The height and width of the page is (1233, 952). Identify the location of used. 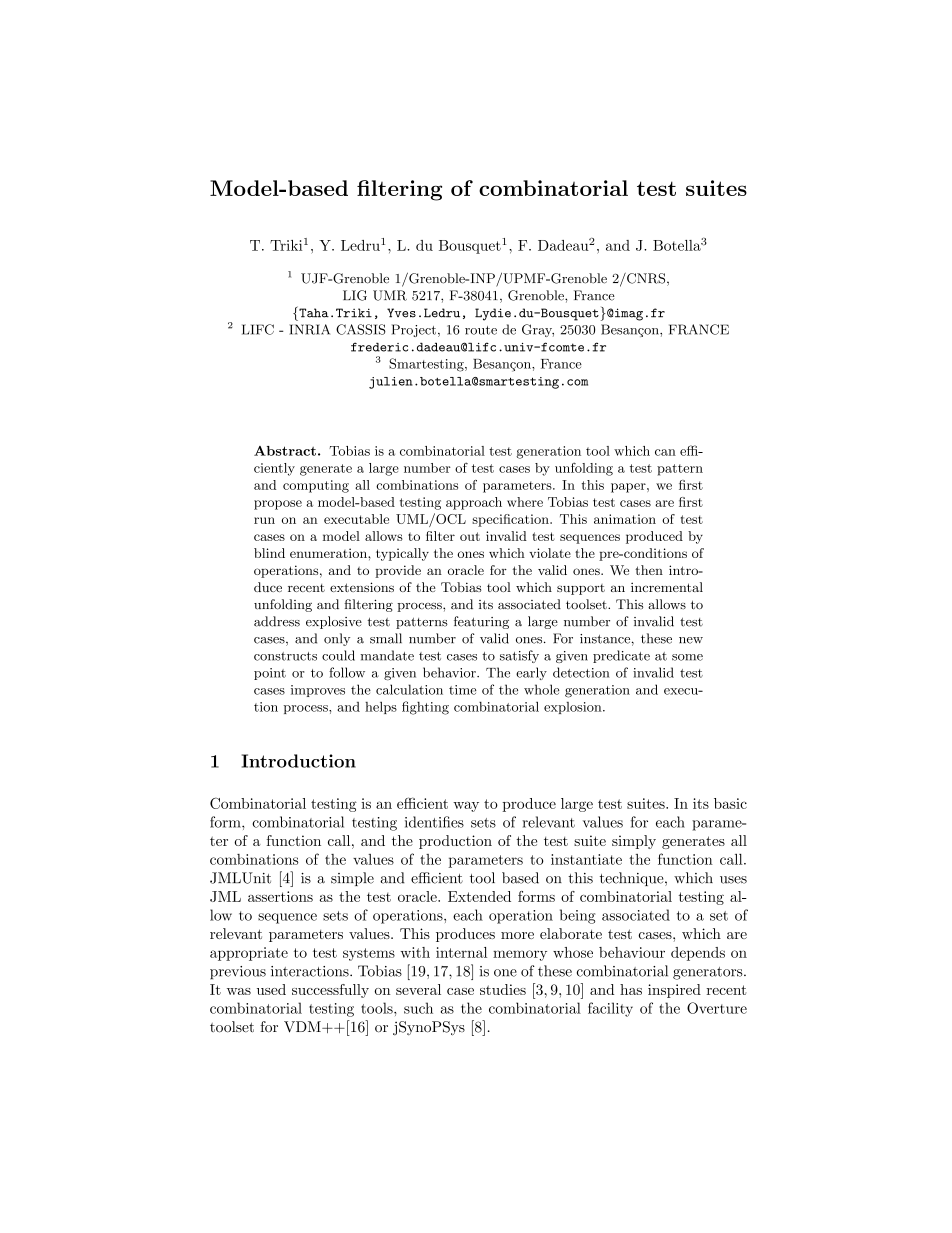
(271, 989).
